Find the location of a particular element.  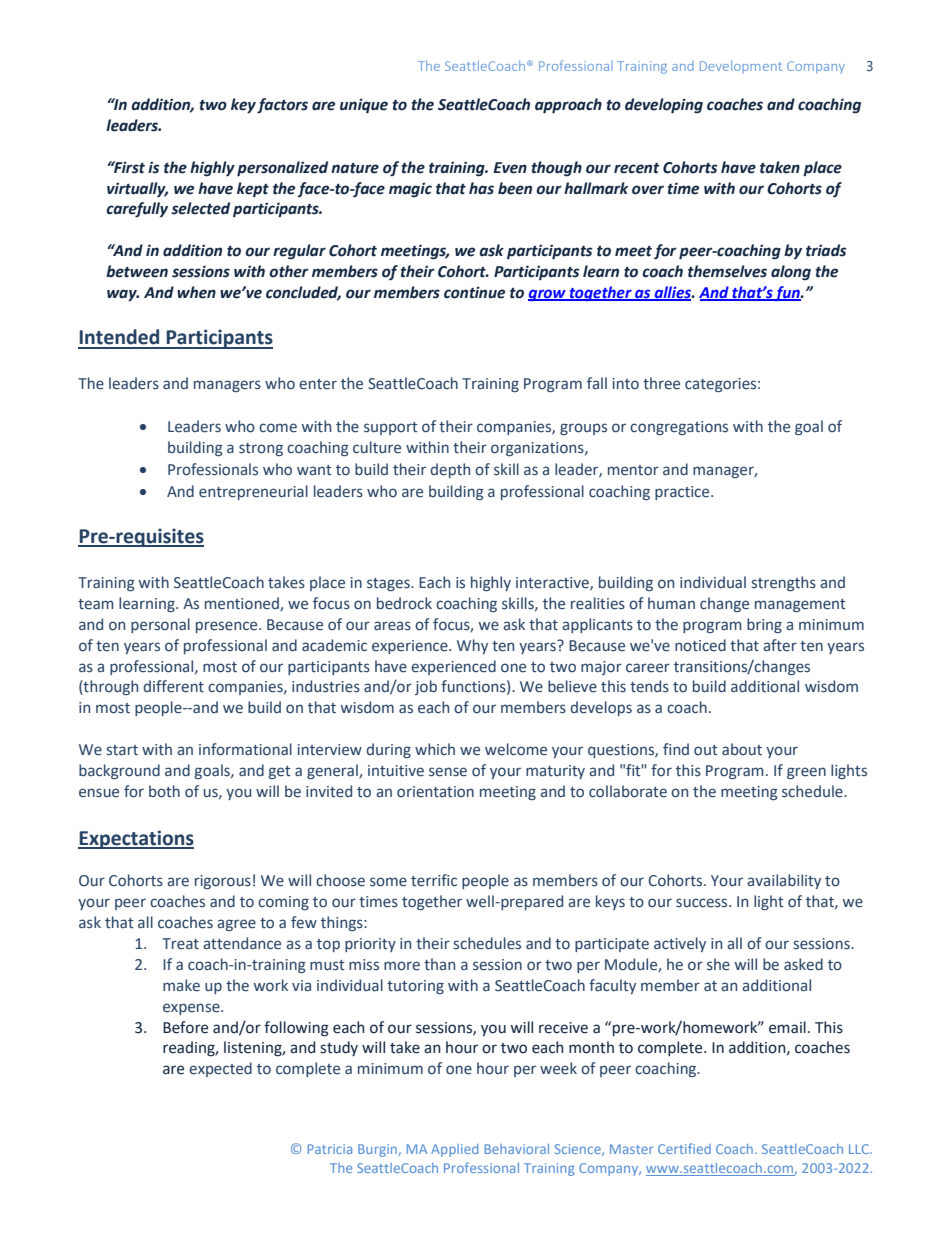

Development is located at coordinates (741, 67).
